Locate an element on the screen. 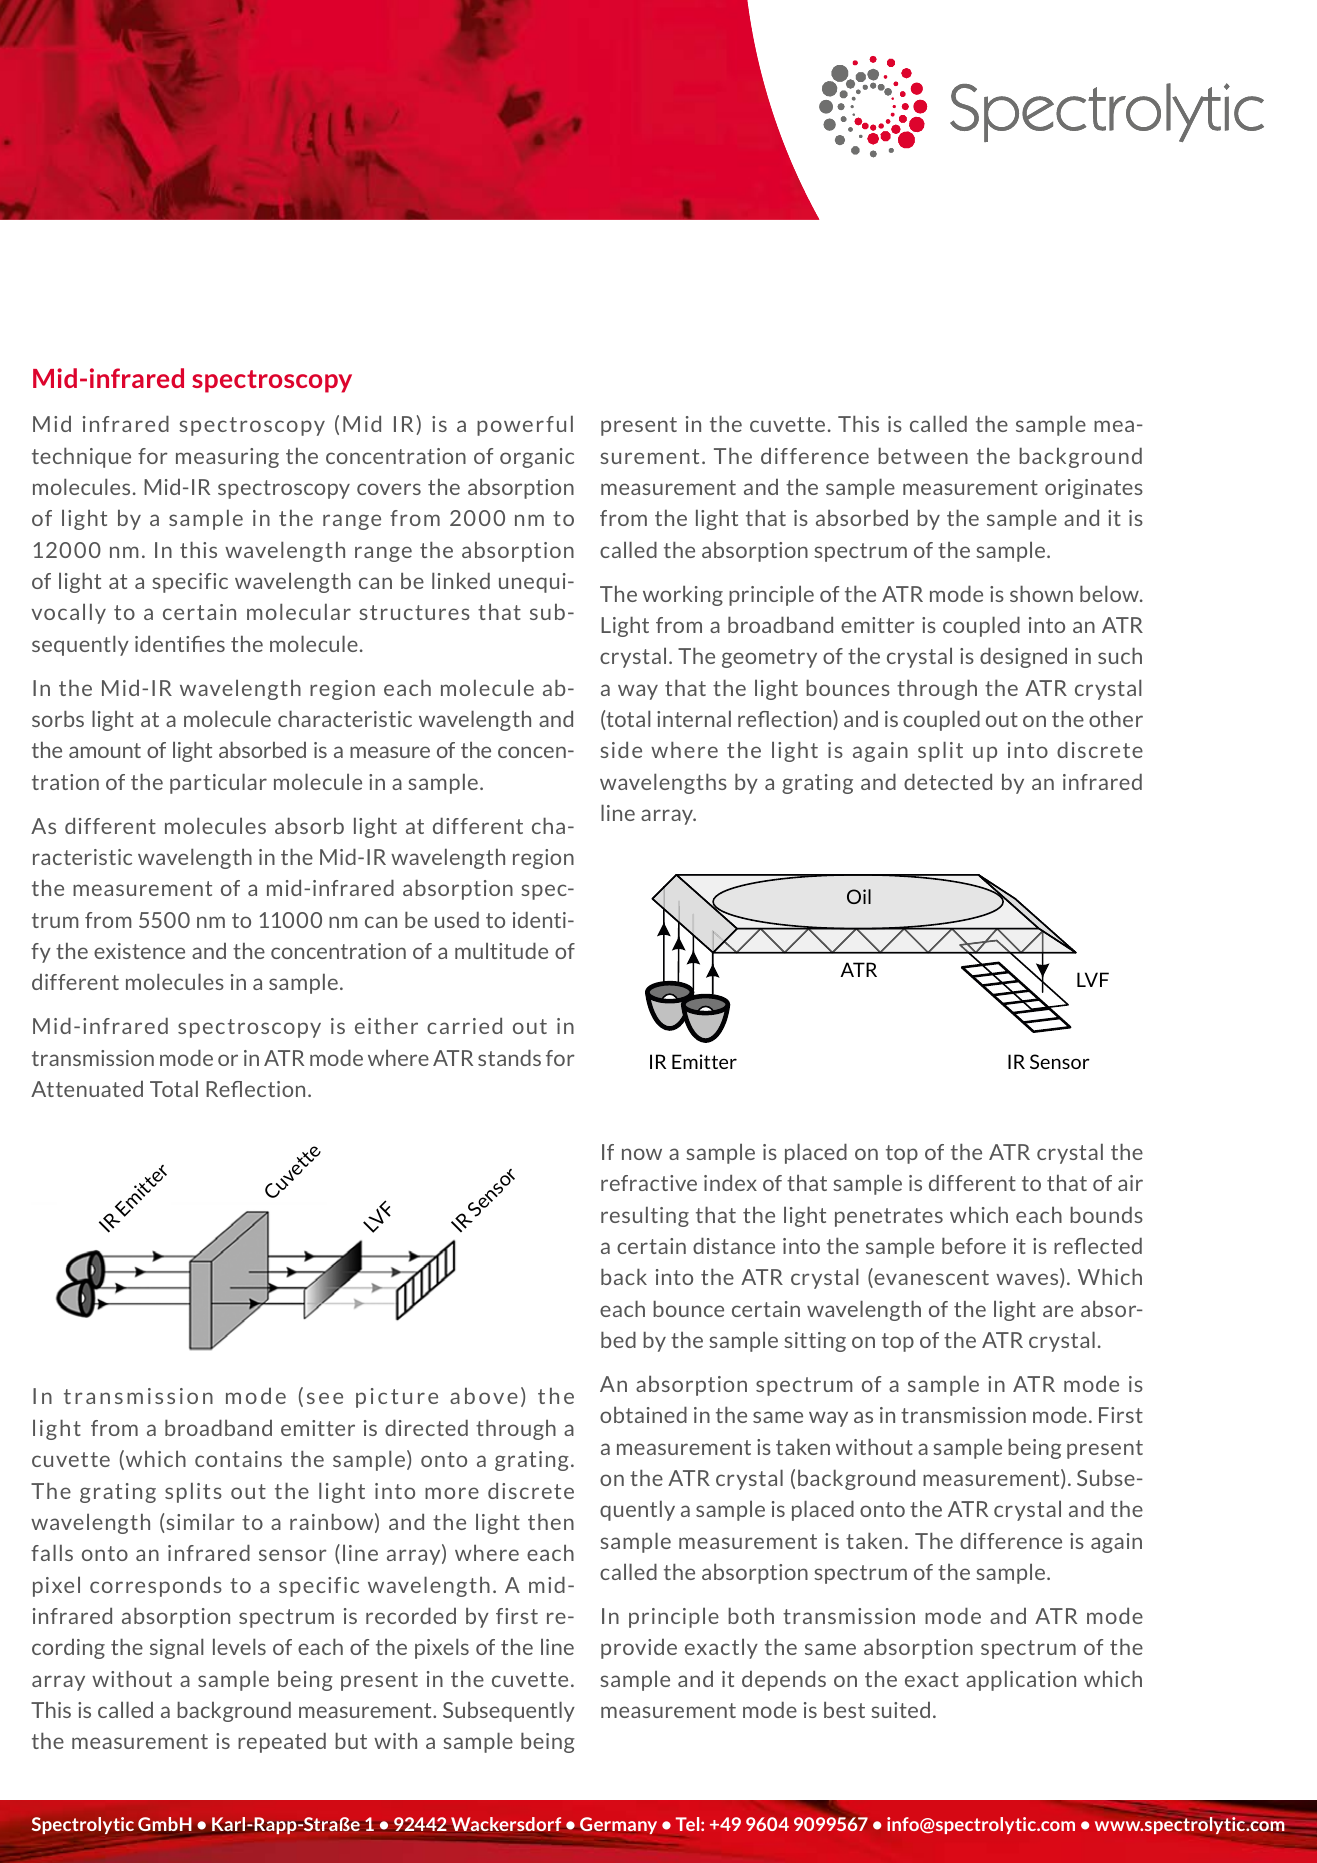  Germany is located at coordinates (618, 1825).
